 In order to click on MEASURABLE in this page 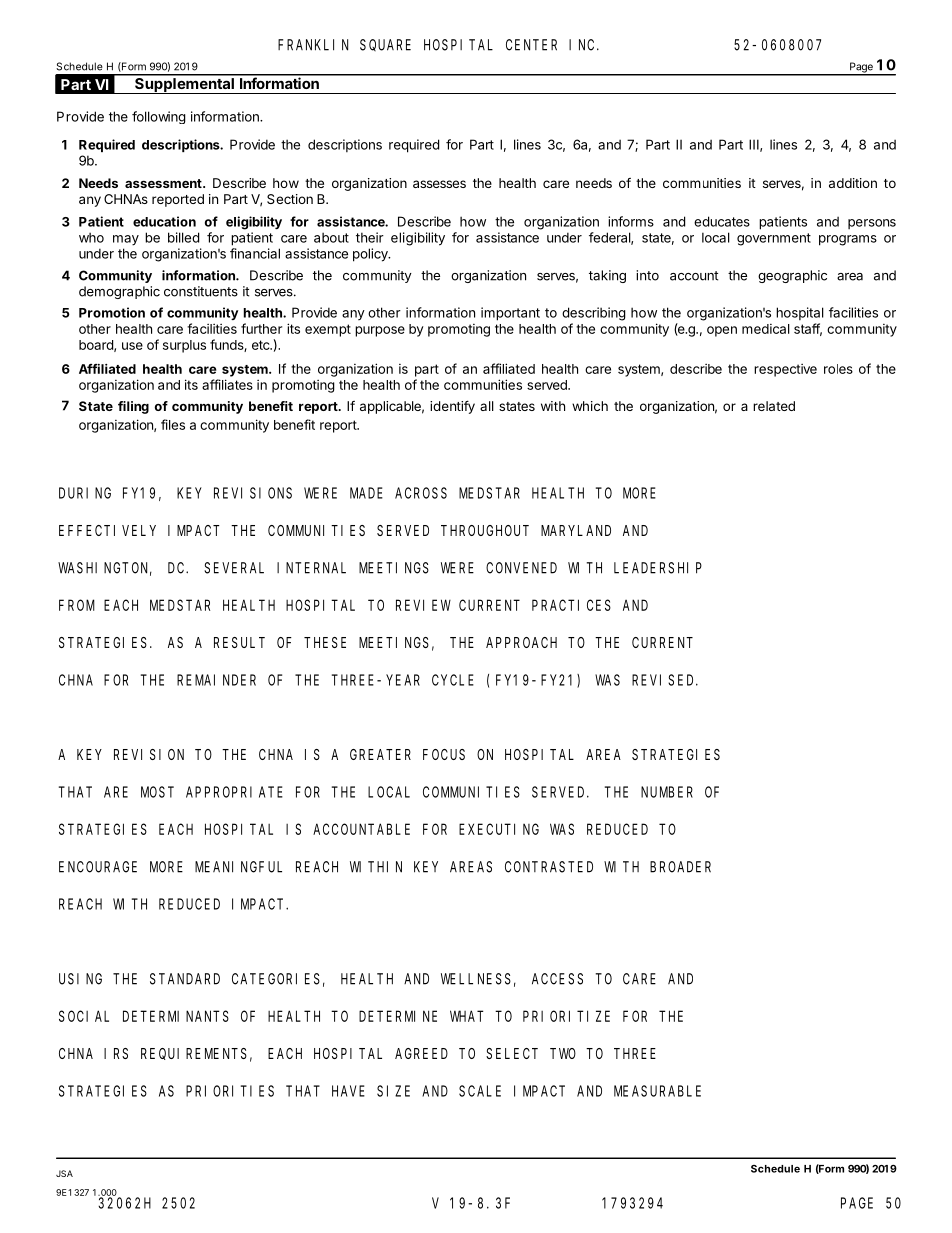, I will do `click(657, 1091)`.
